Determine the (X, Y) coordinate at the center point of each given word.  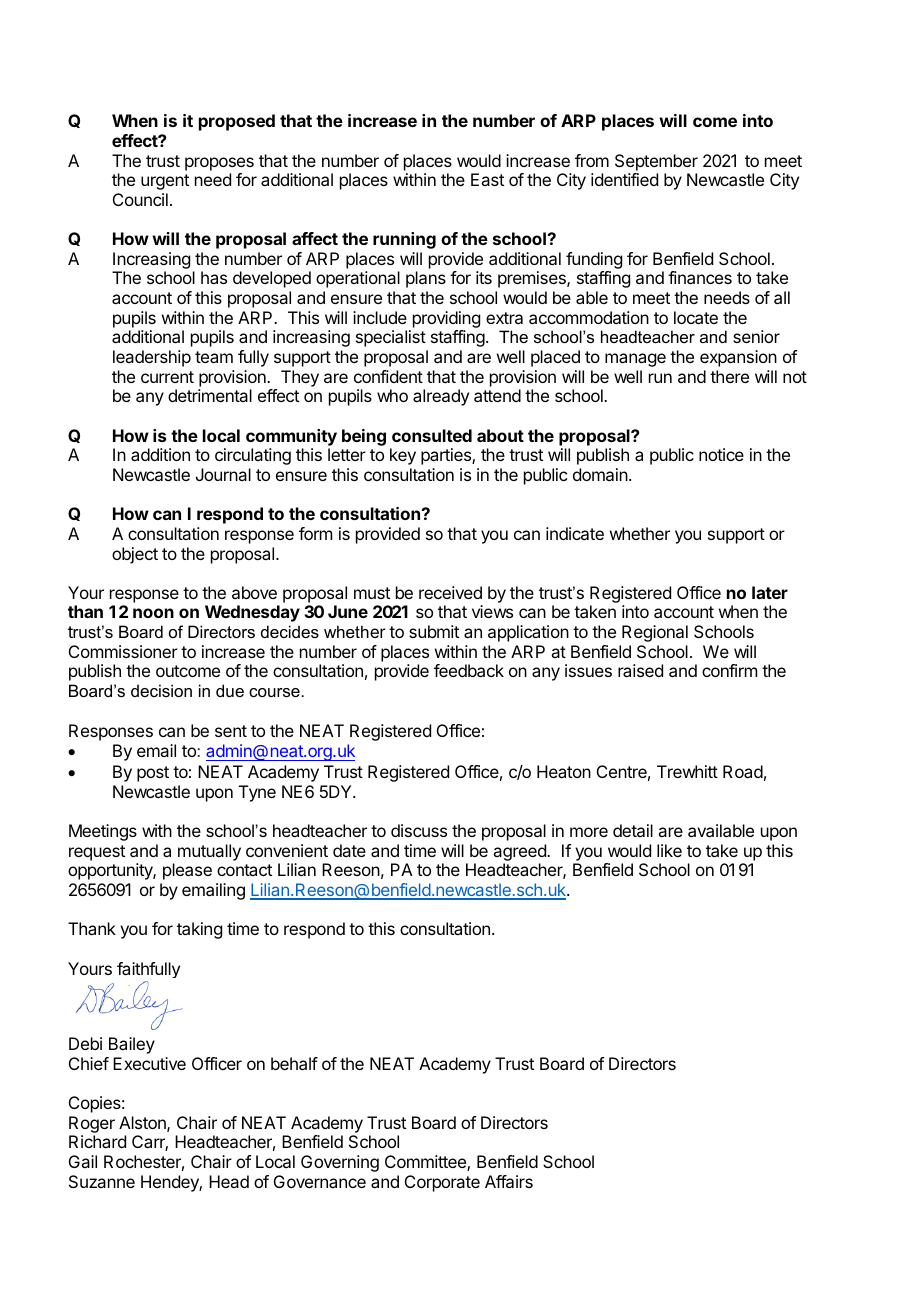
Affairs (509, 1181)
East (487, 179)
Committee (426, 1163)
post (153, 774)
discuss (419, 830)
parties (447, 456)
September (656, 162)
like (669, 850)
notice (721, 454)
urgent (165, 182)
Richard (97, 1141)
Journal (223, 474)
